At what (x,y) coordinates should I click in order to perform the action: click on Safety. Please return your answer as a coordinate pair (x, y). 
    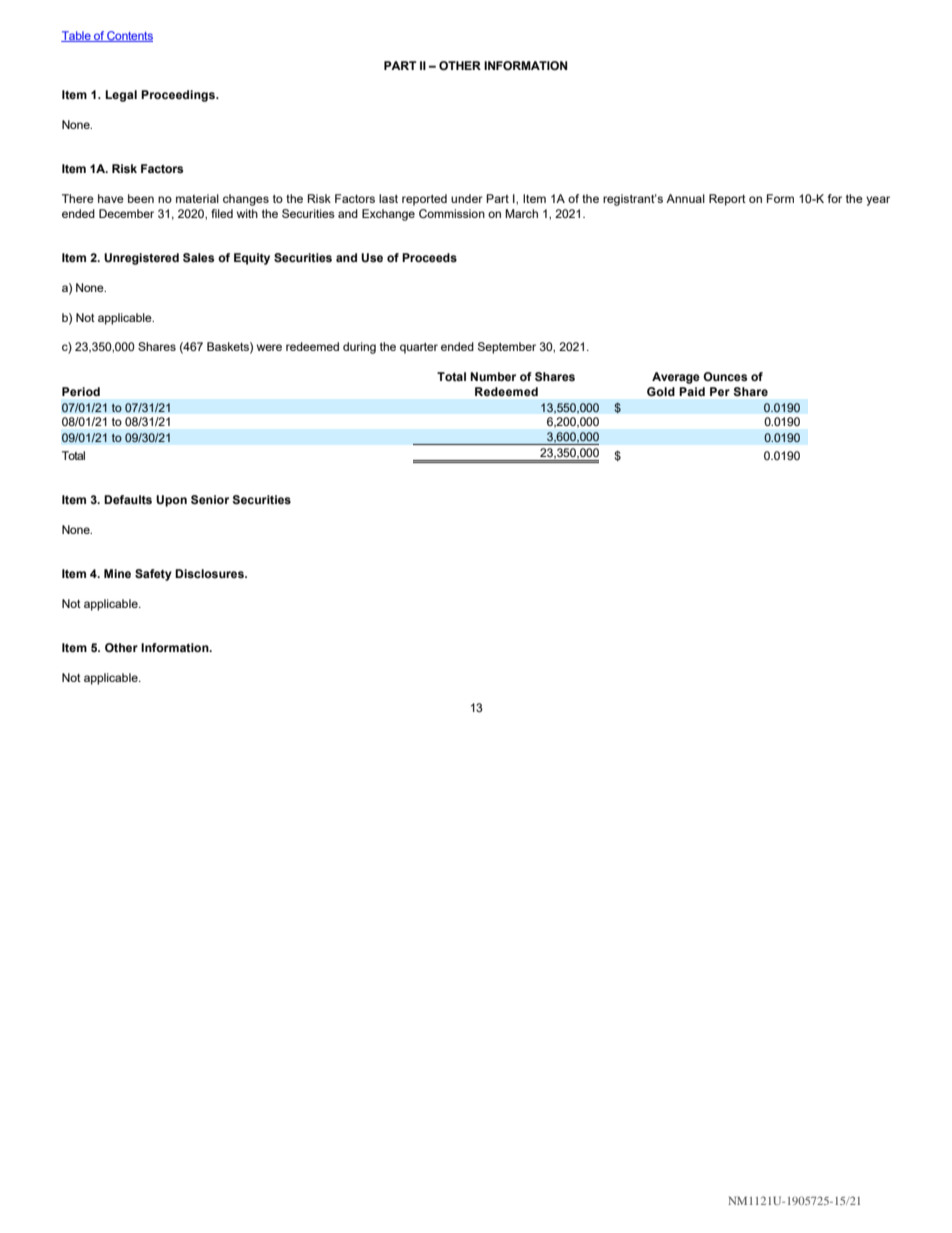
    Looking at the image, I should click on (153, 575).
